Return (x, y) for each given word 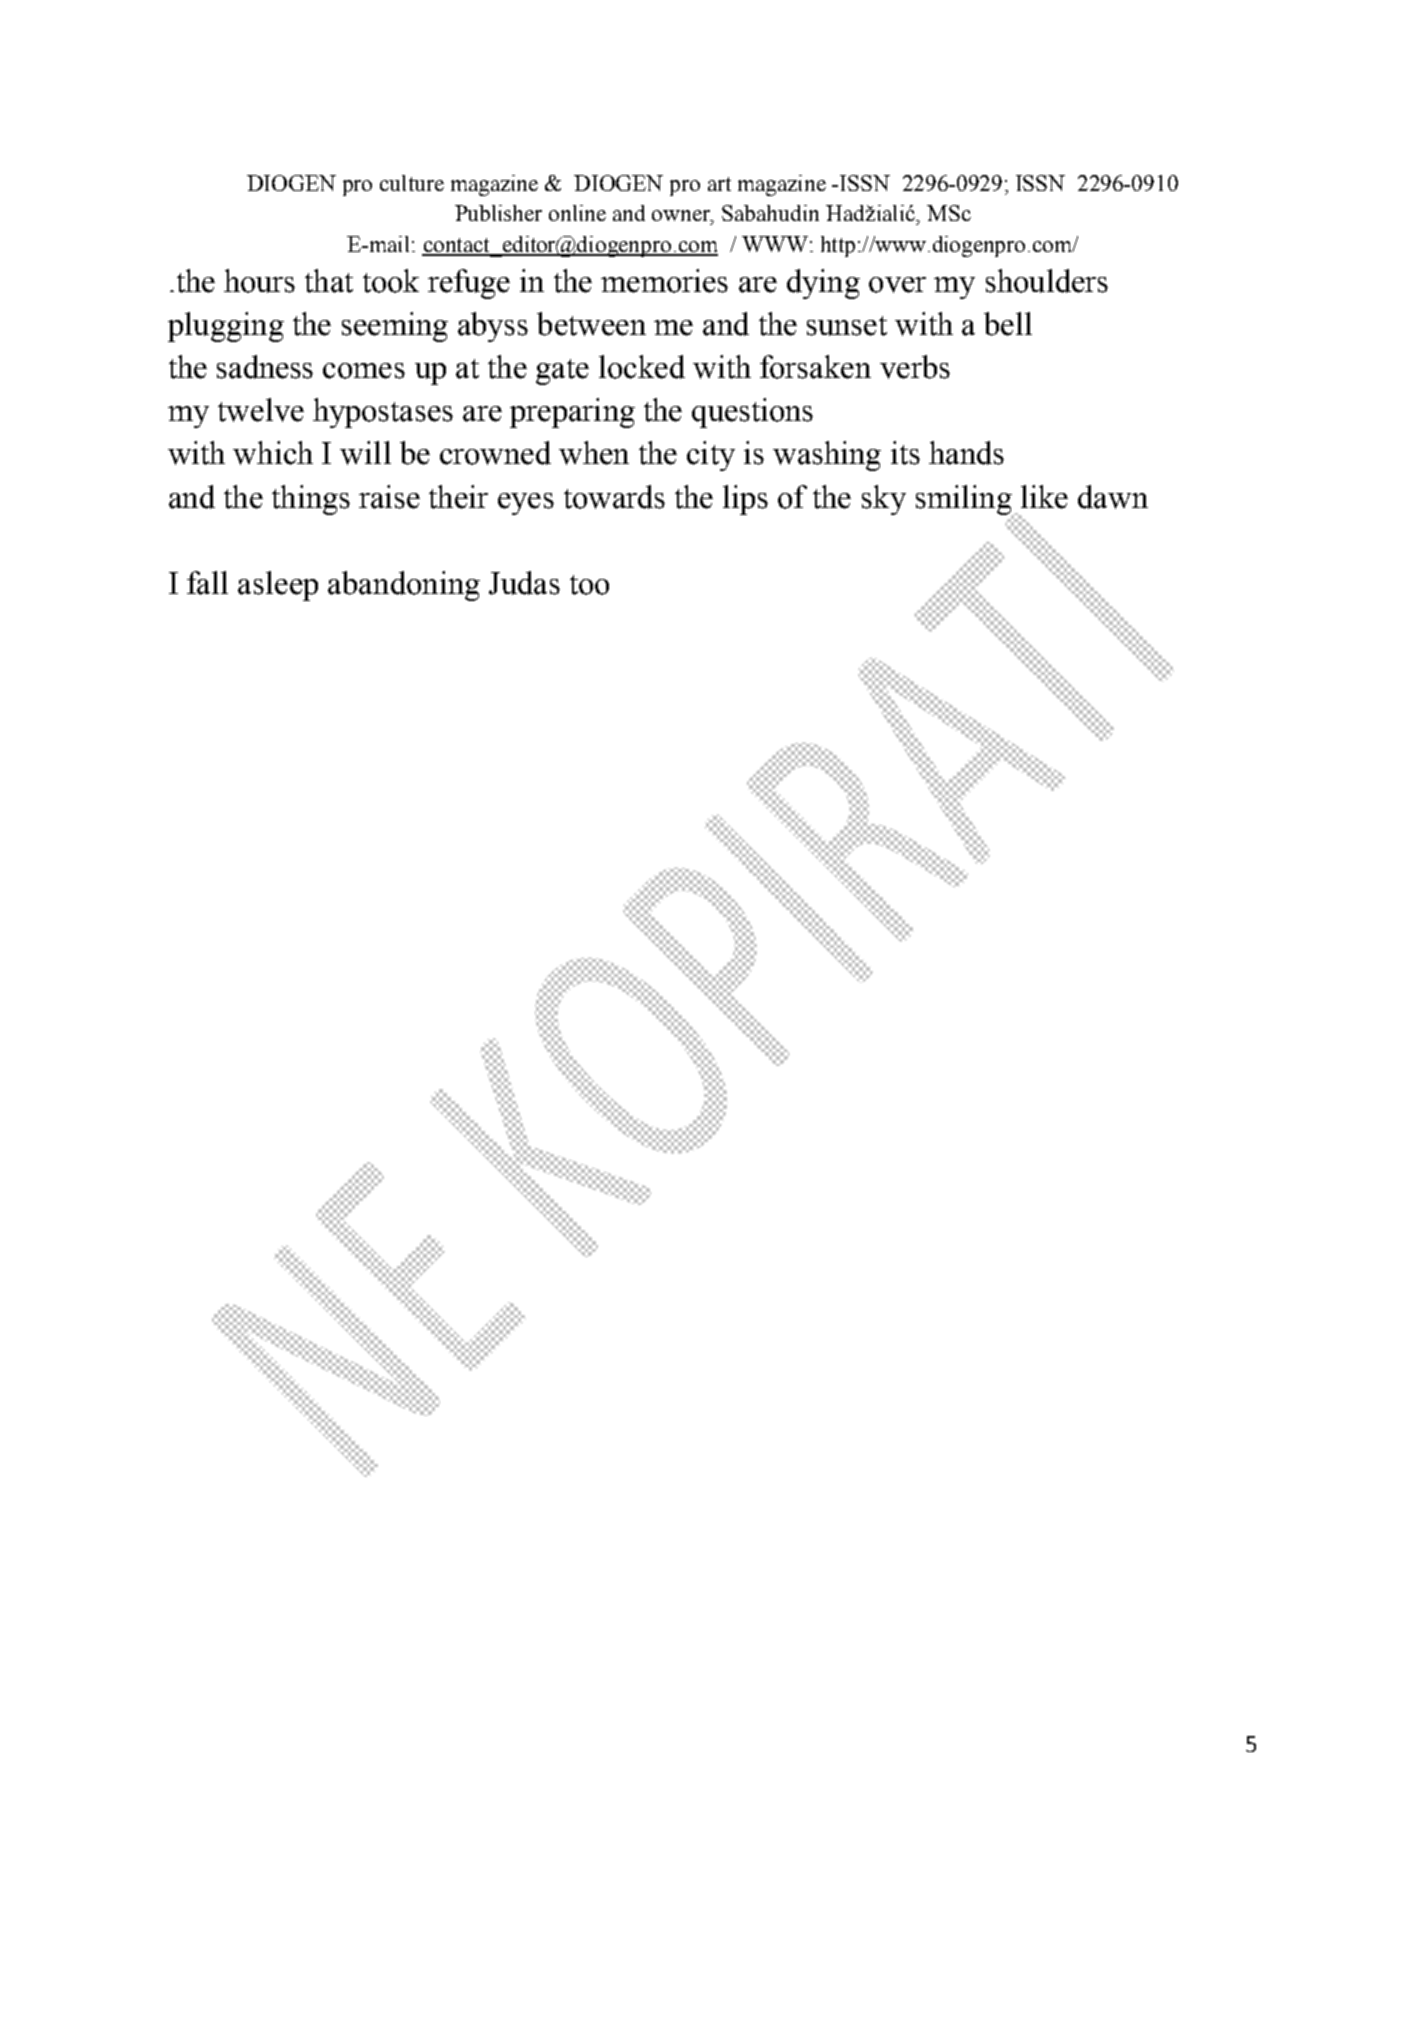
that (329, 281)
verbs (915, 367)
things (311, 500)
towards (614, 497)
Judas (524, 583)
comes (364, 371)
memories (664, 281)
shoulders (1047, 281)
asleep (278, 586)
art (719, 184)
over (897, 285)
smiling (965, 501)
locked (642, 367)
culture (412, 183)
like (1044, 497)
